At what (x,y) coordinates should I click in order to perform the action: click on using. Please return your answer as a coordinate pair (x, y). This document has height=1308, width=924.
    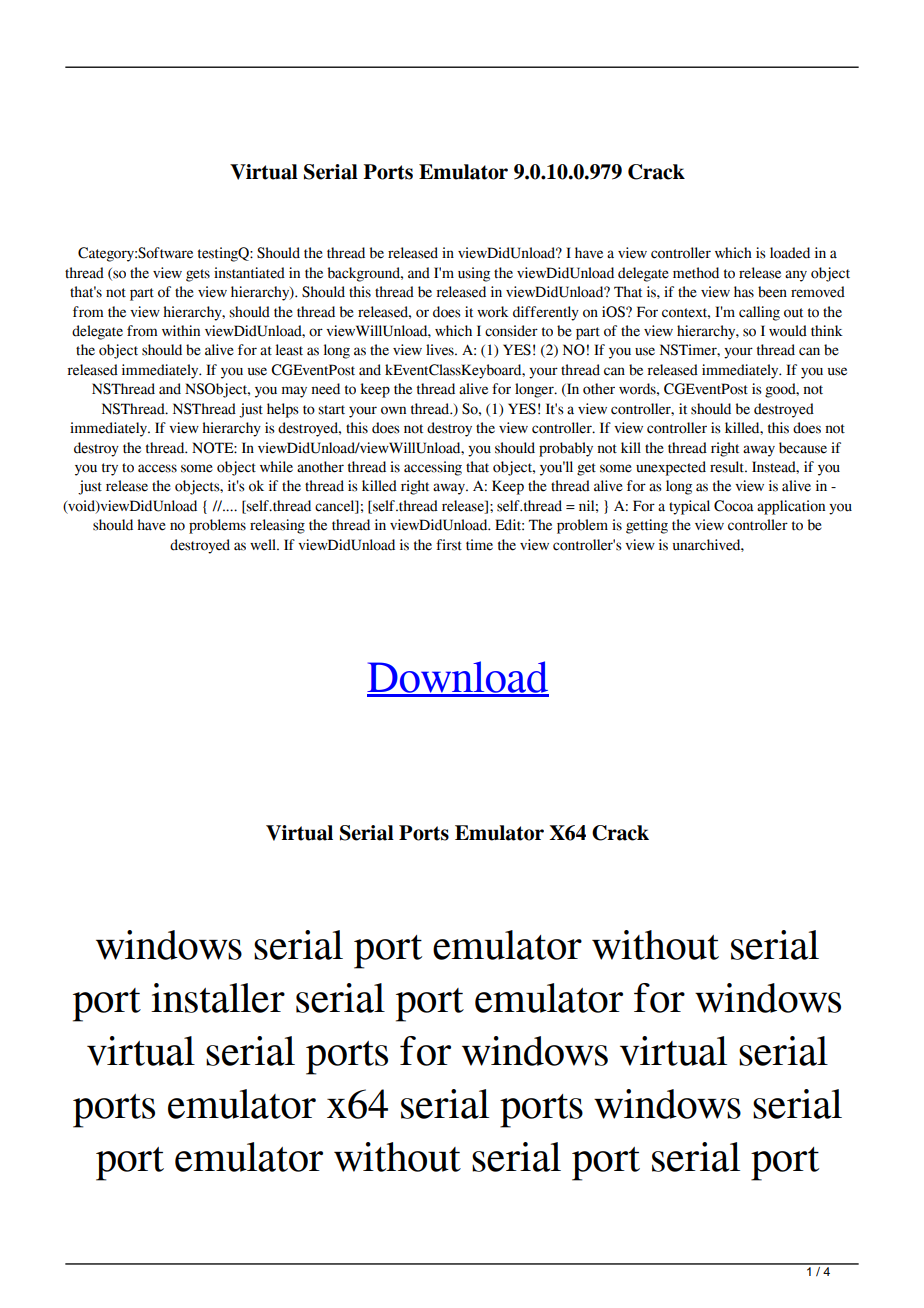
    Looking at the image, I should click on (474, 274).
